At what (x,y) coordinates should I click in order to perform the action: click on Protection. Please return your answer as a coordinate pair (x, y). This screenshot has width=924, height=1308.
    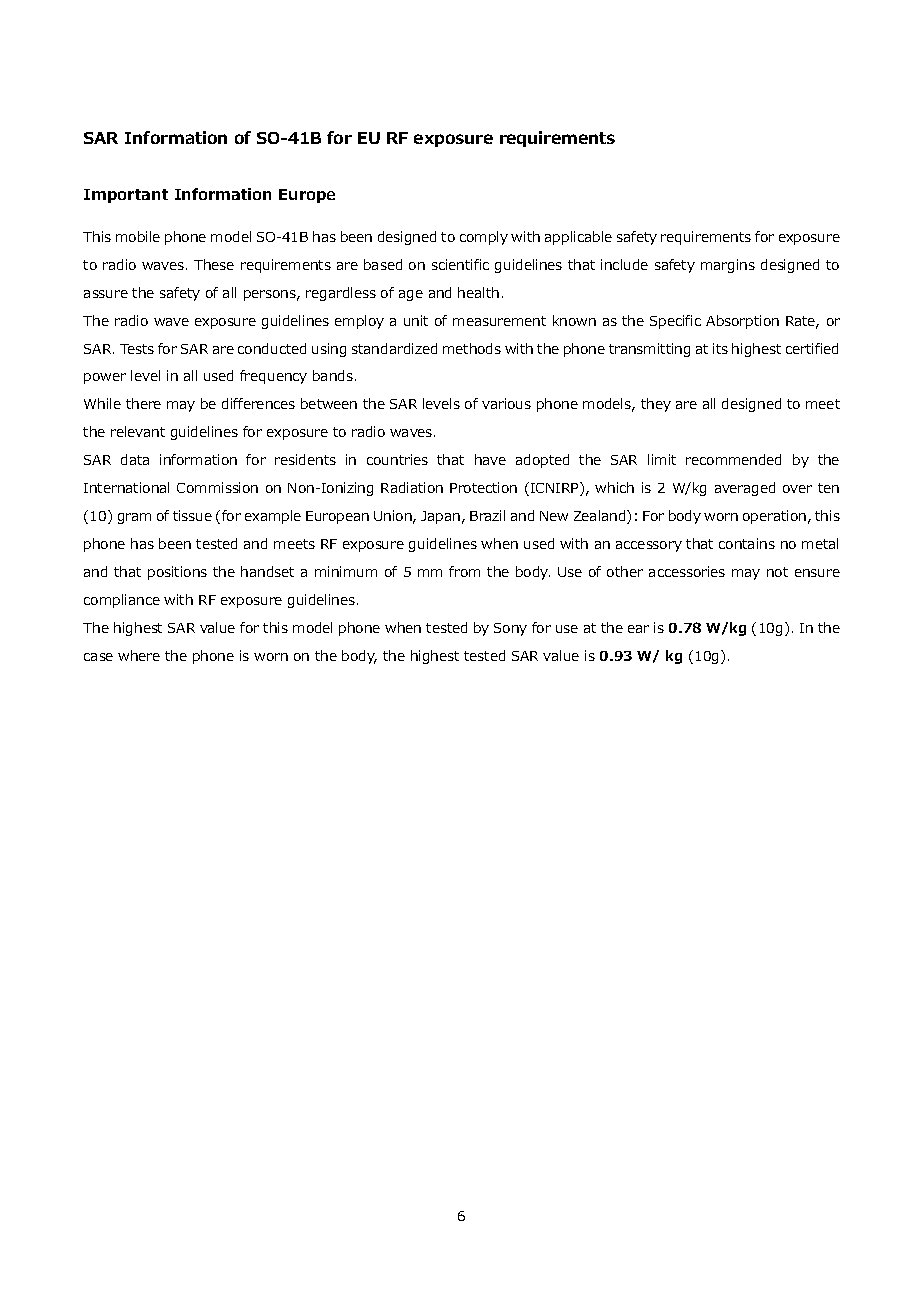
    Looking at the image, I should click on (483, 487).
